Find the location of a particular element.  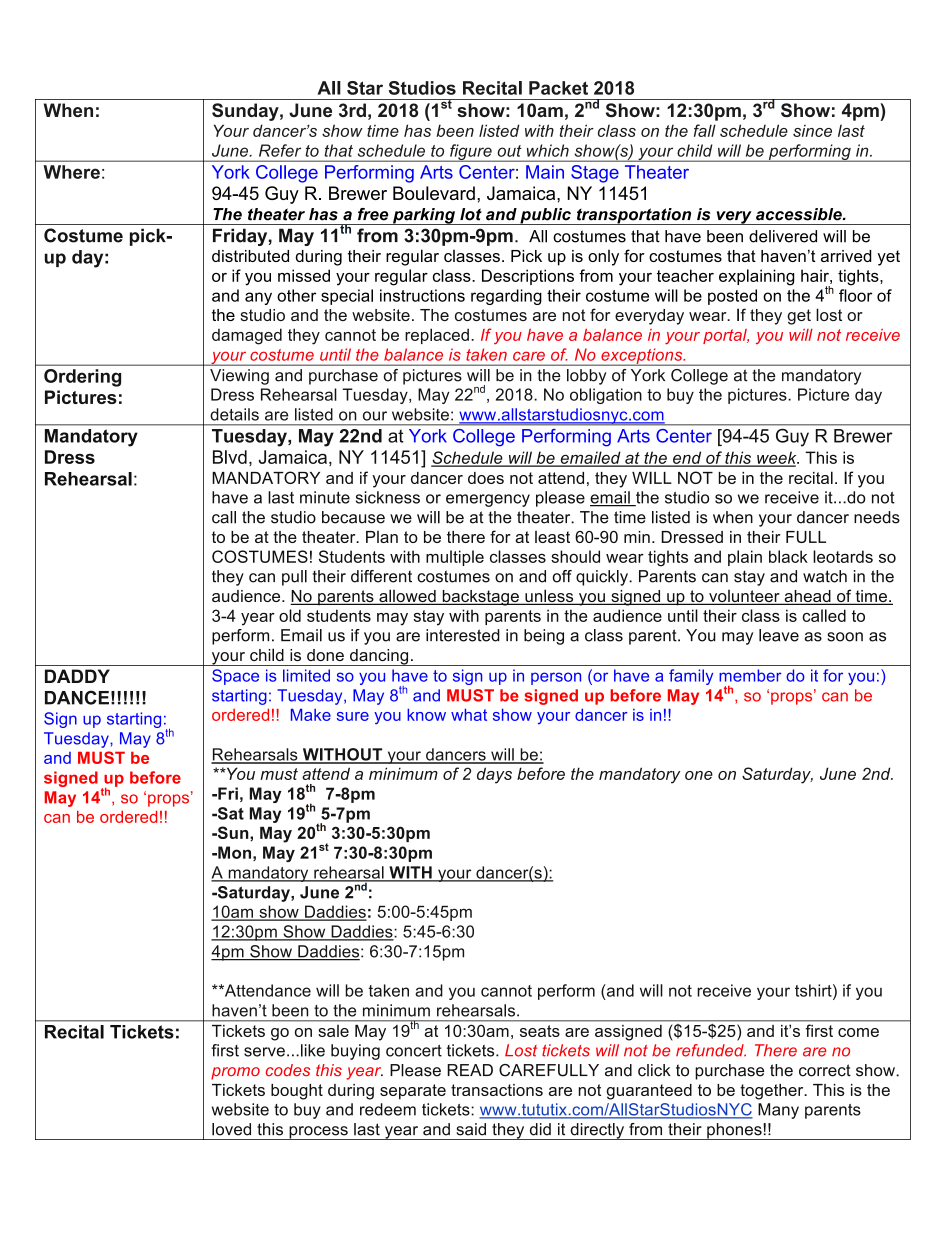

ahead is located at coordinates (807, 597).
